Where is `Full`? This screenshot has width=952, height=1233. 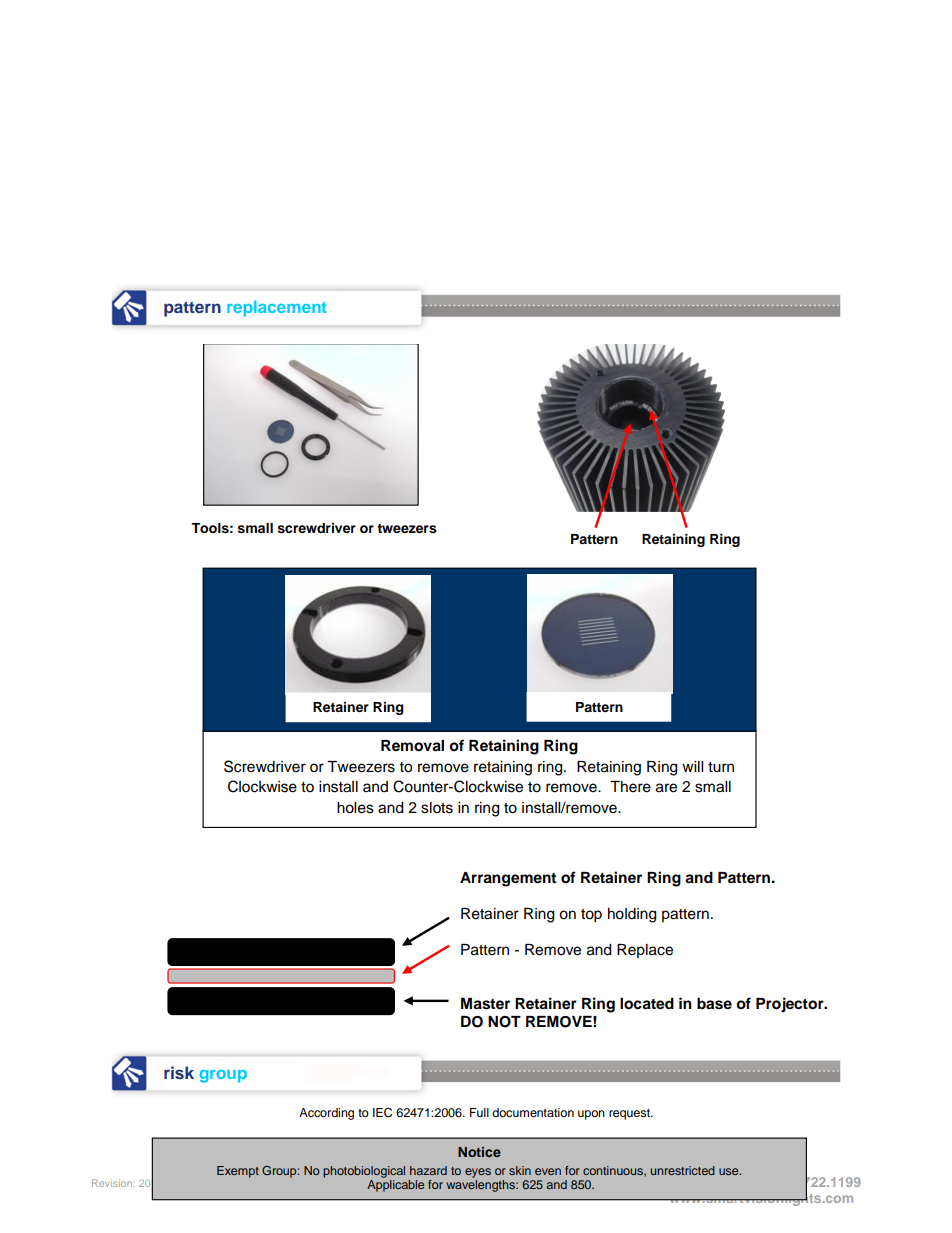 Full is located at coordinates (479, 1112).
